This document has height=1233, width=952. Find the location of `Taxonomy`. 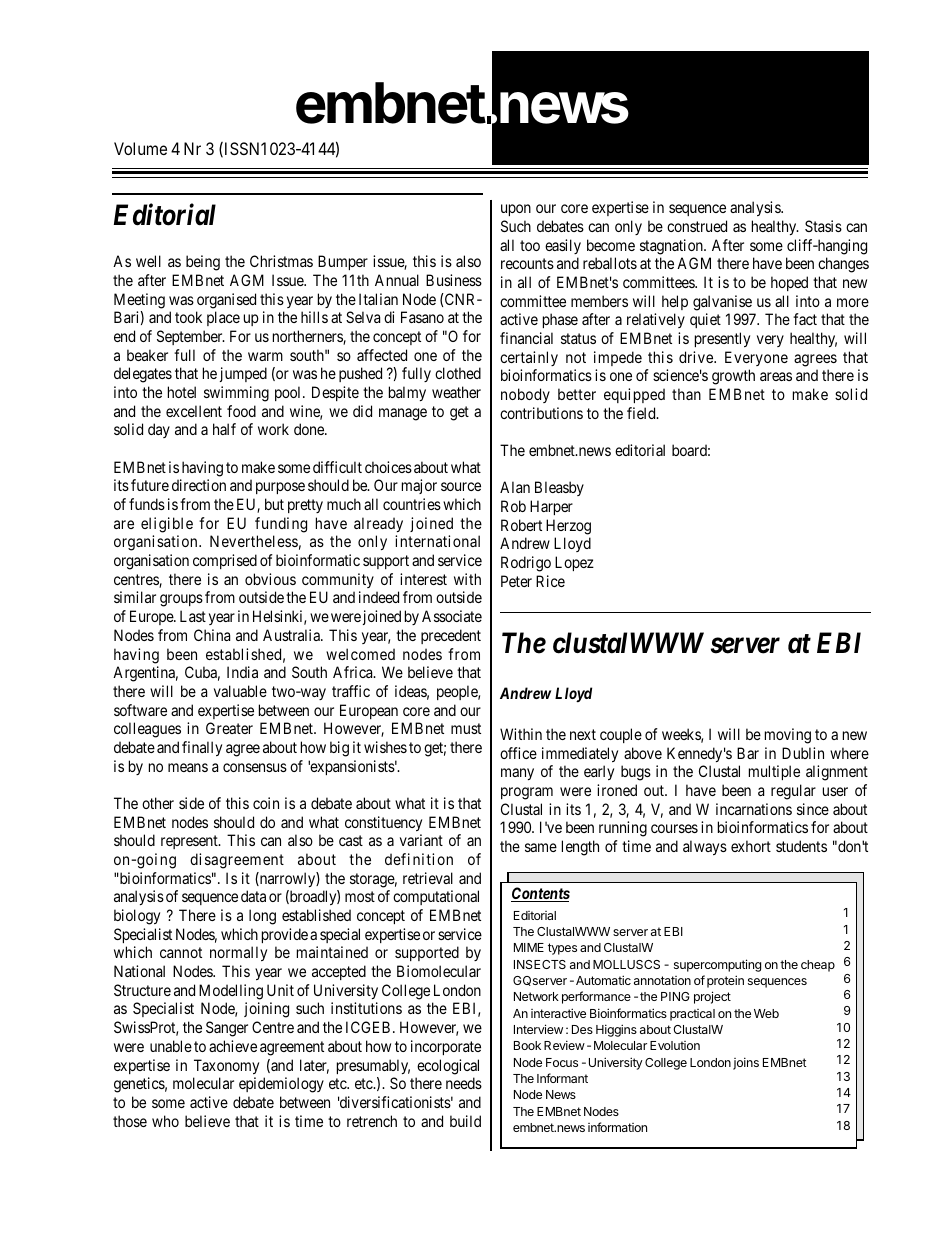

Taxonomy is located at coordinates (226, 1066).
